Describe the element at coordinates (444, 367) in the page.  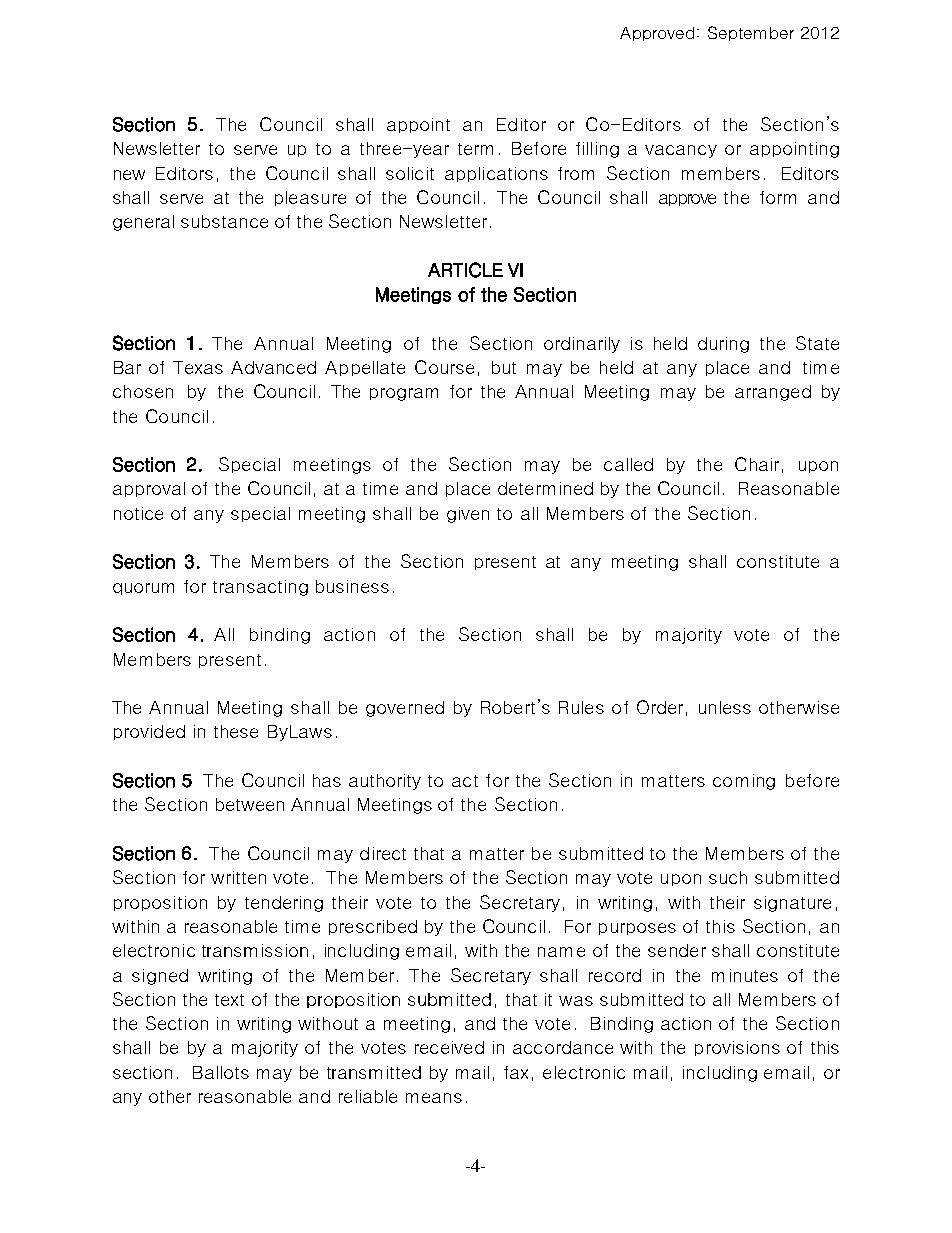
I see `Course` at that location.
